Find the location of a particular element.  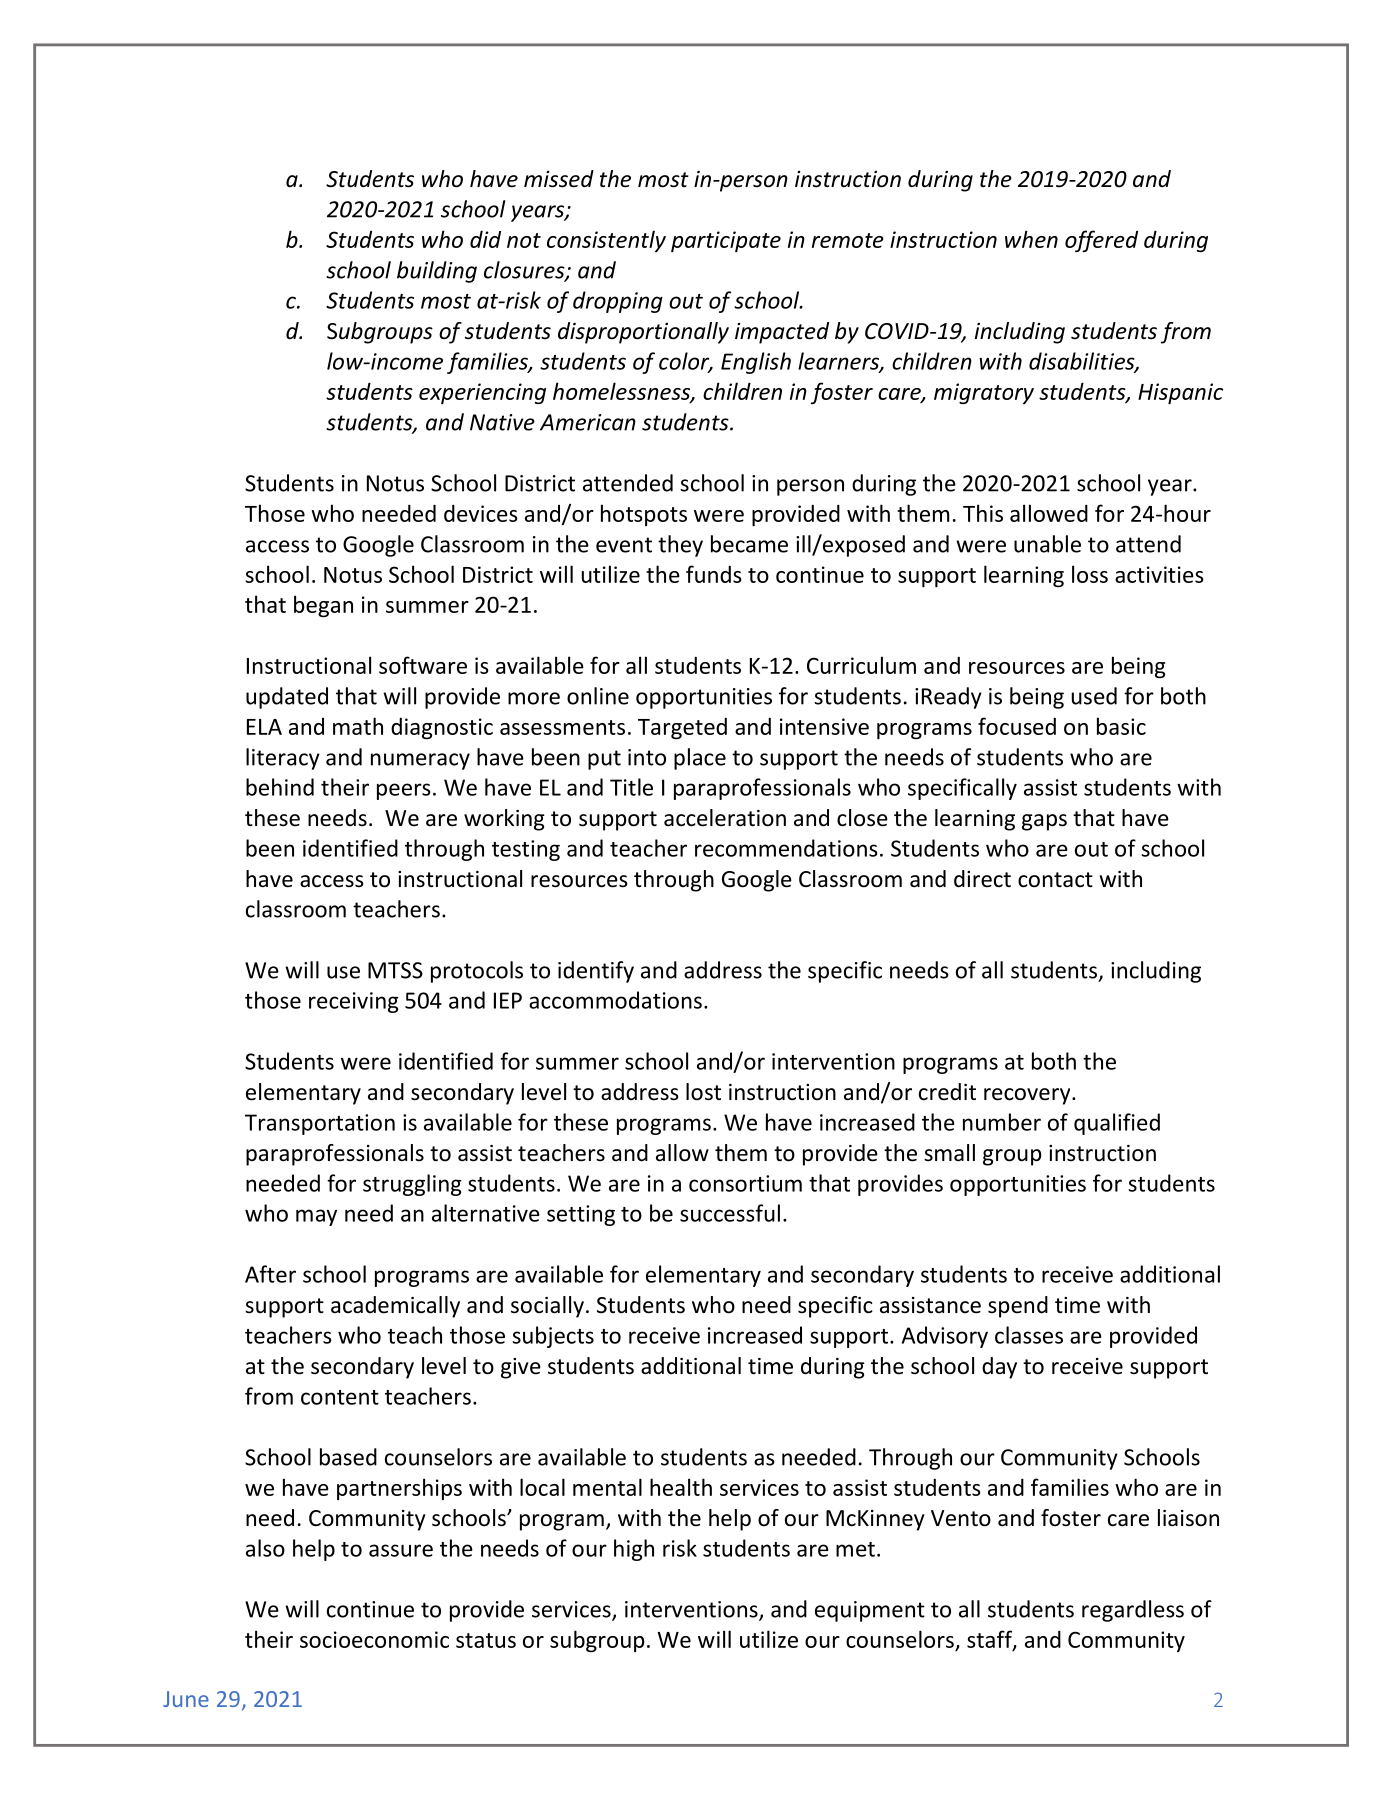

offered is located at coordinates (1101, 241).
